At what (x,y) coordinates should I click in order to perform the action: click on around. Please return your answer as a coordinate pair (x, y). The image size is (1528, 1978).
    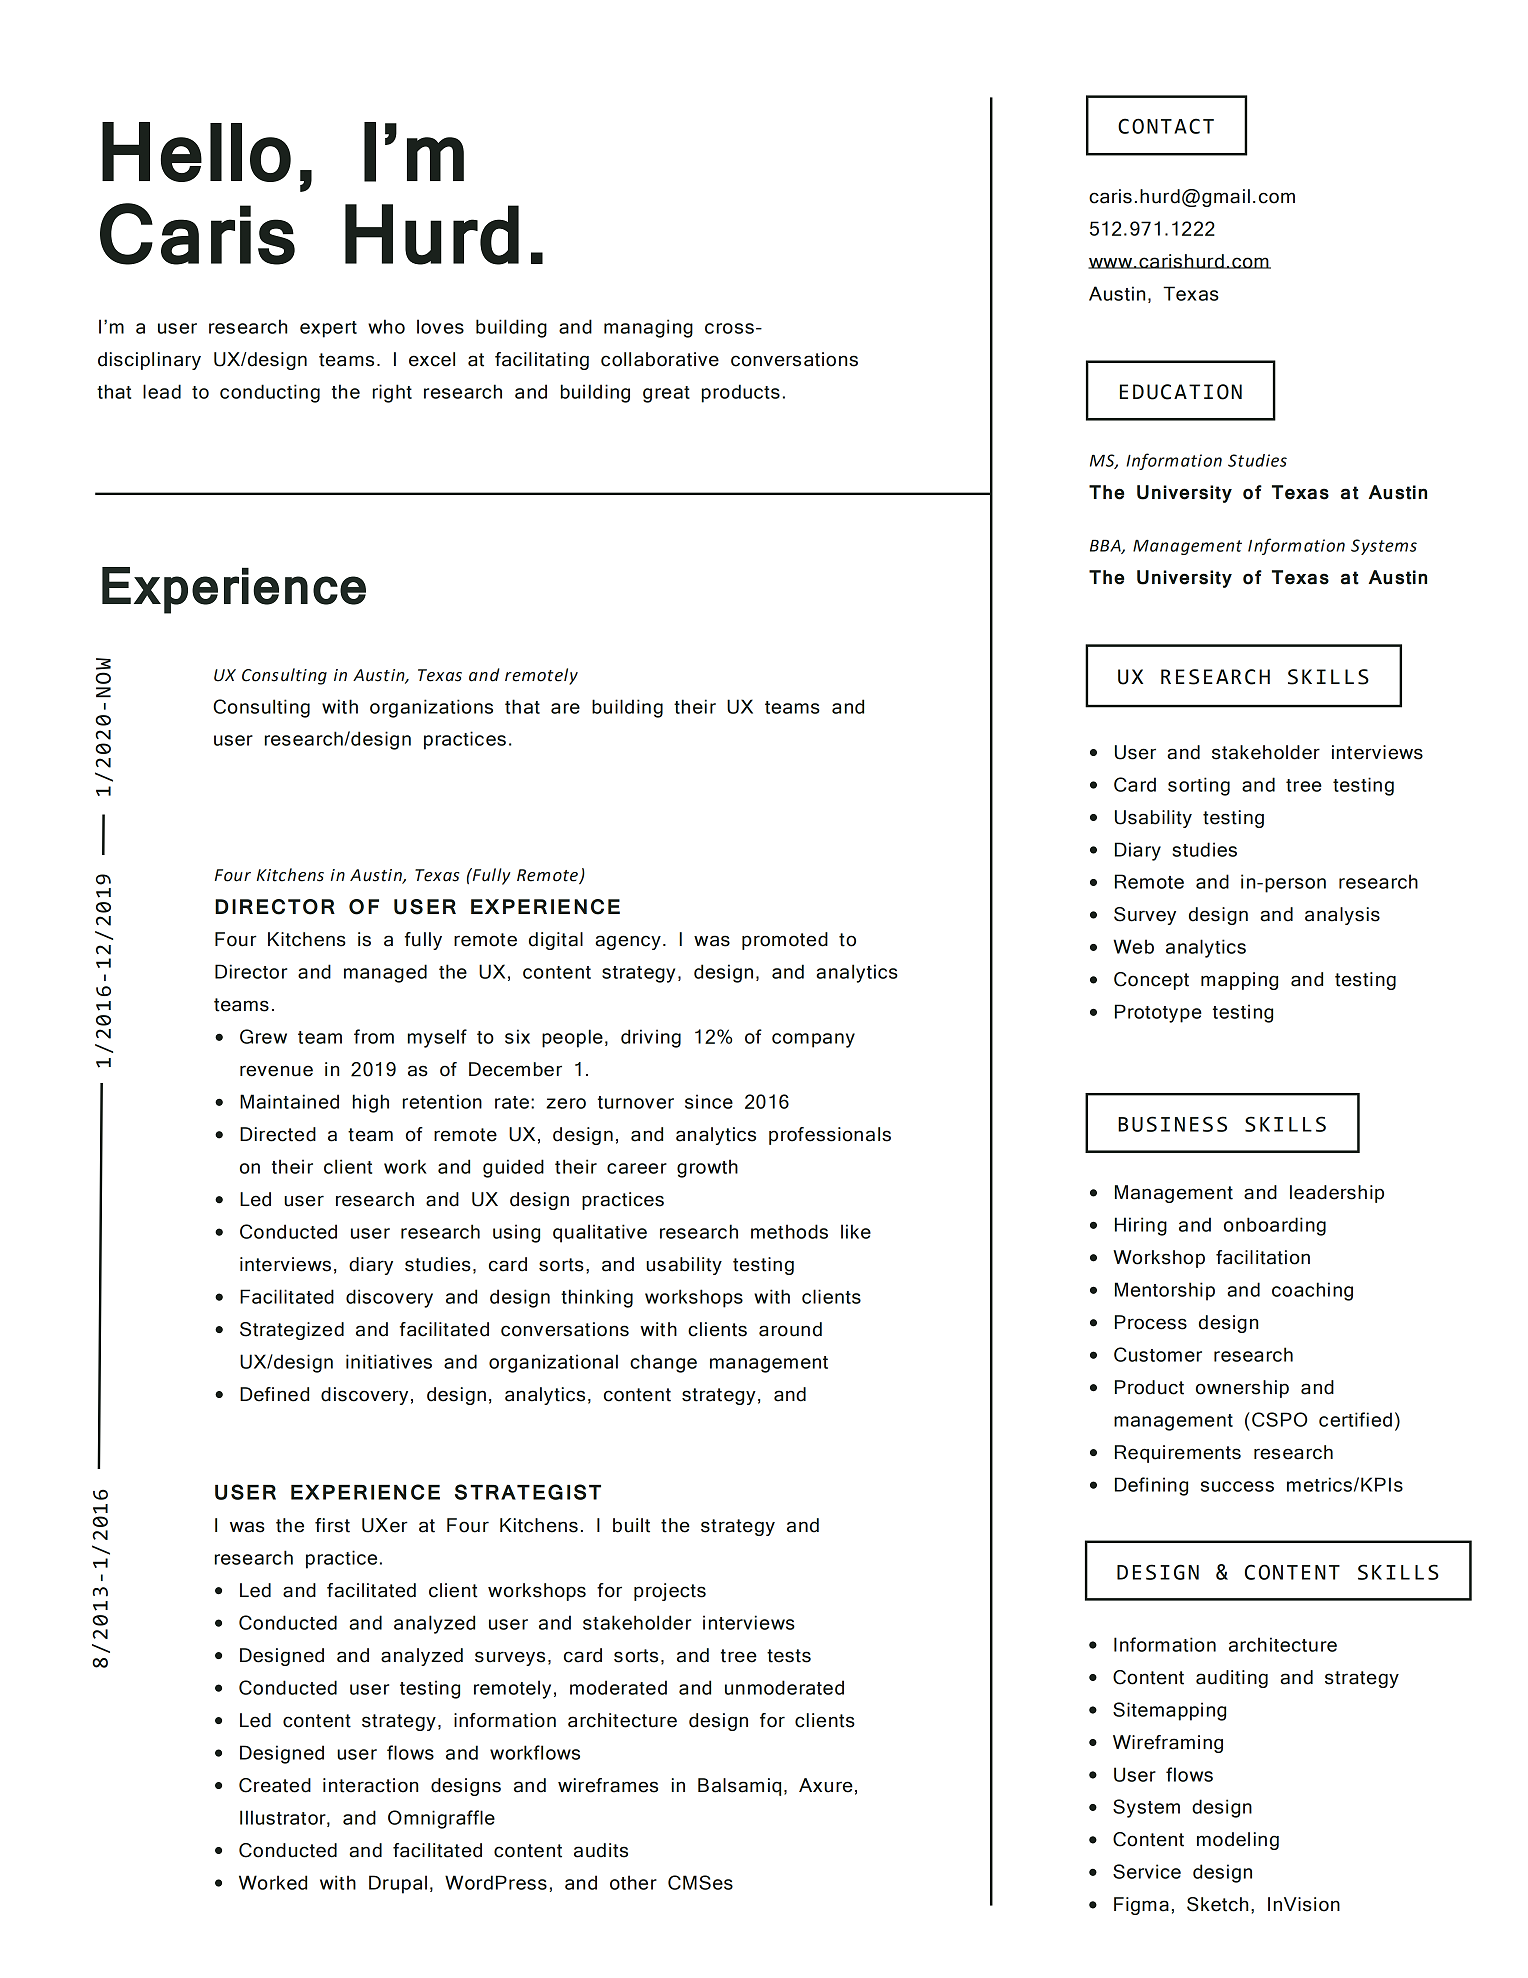
    Looking at the image, I should click on (790, 1329).
